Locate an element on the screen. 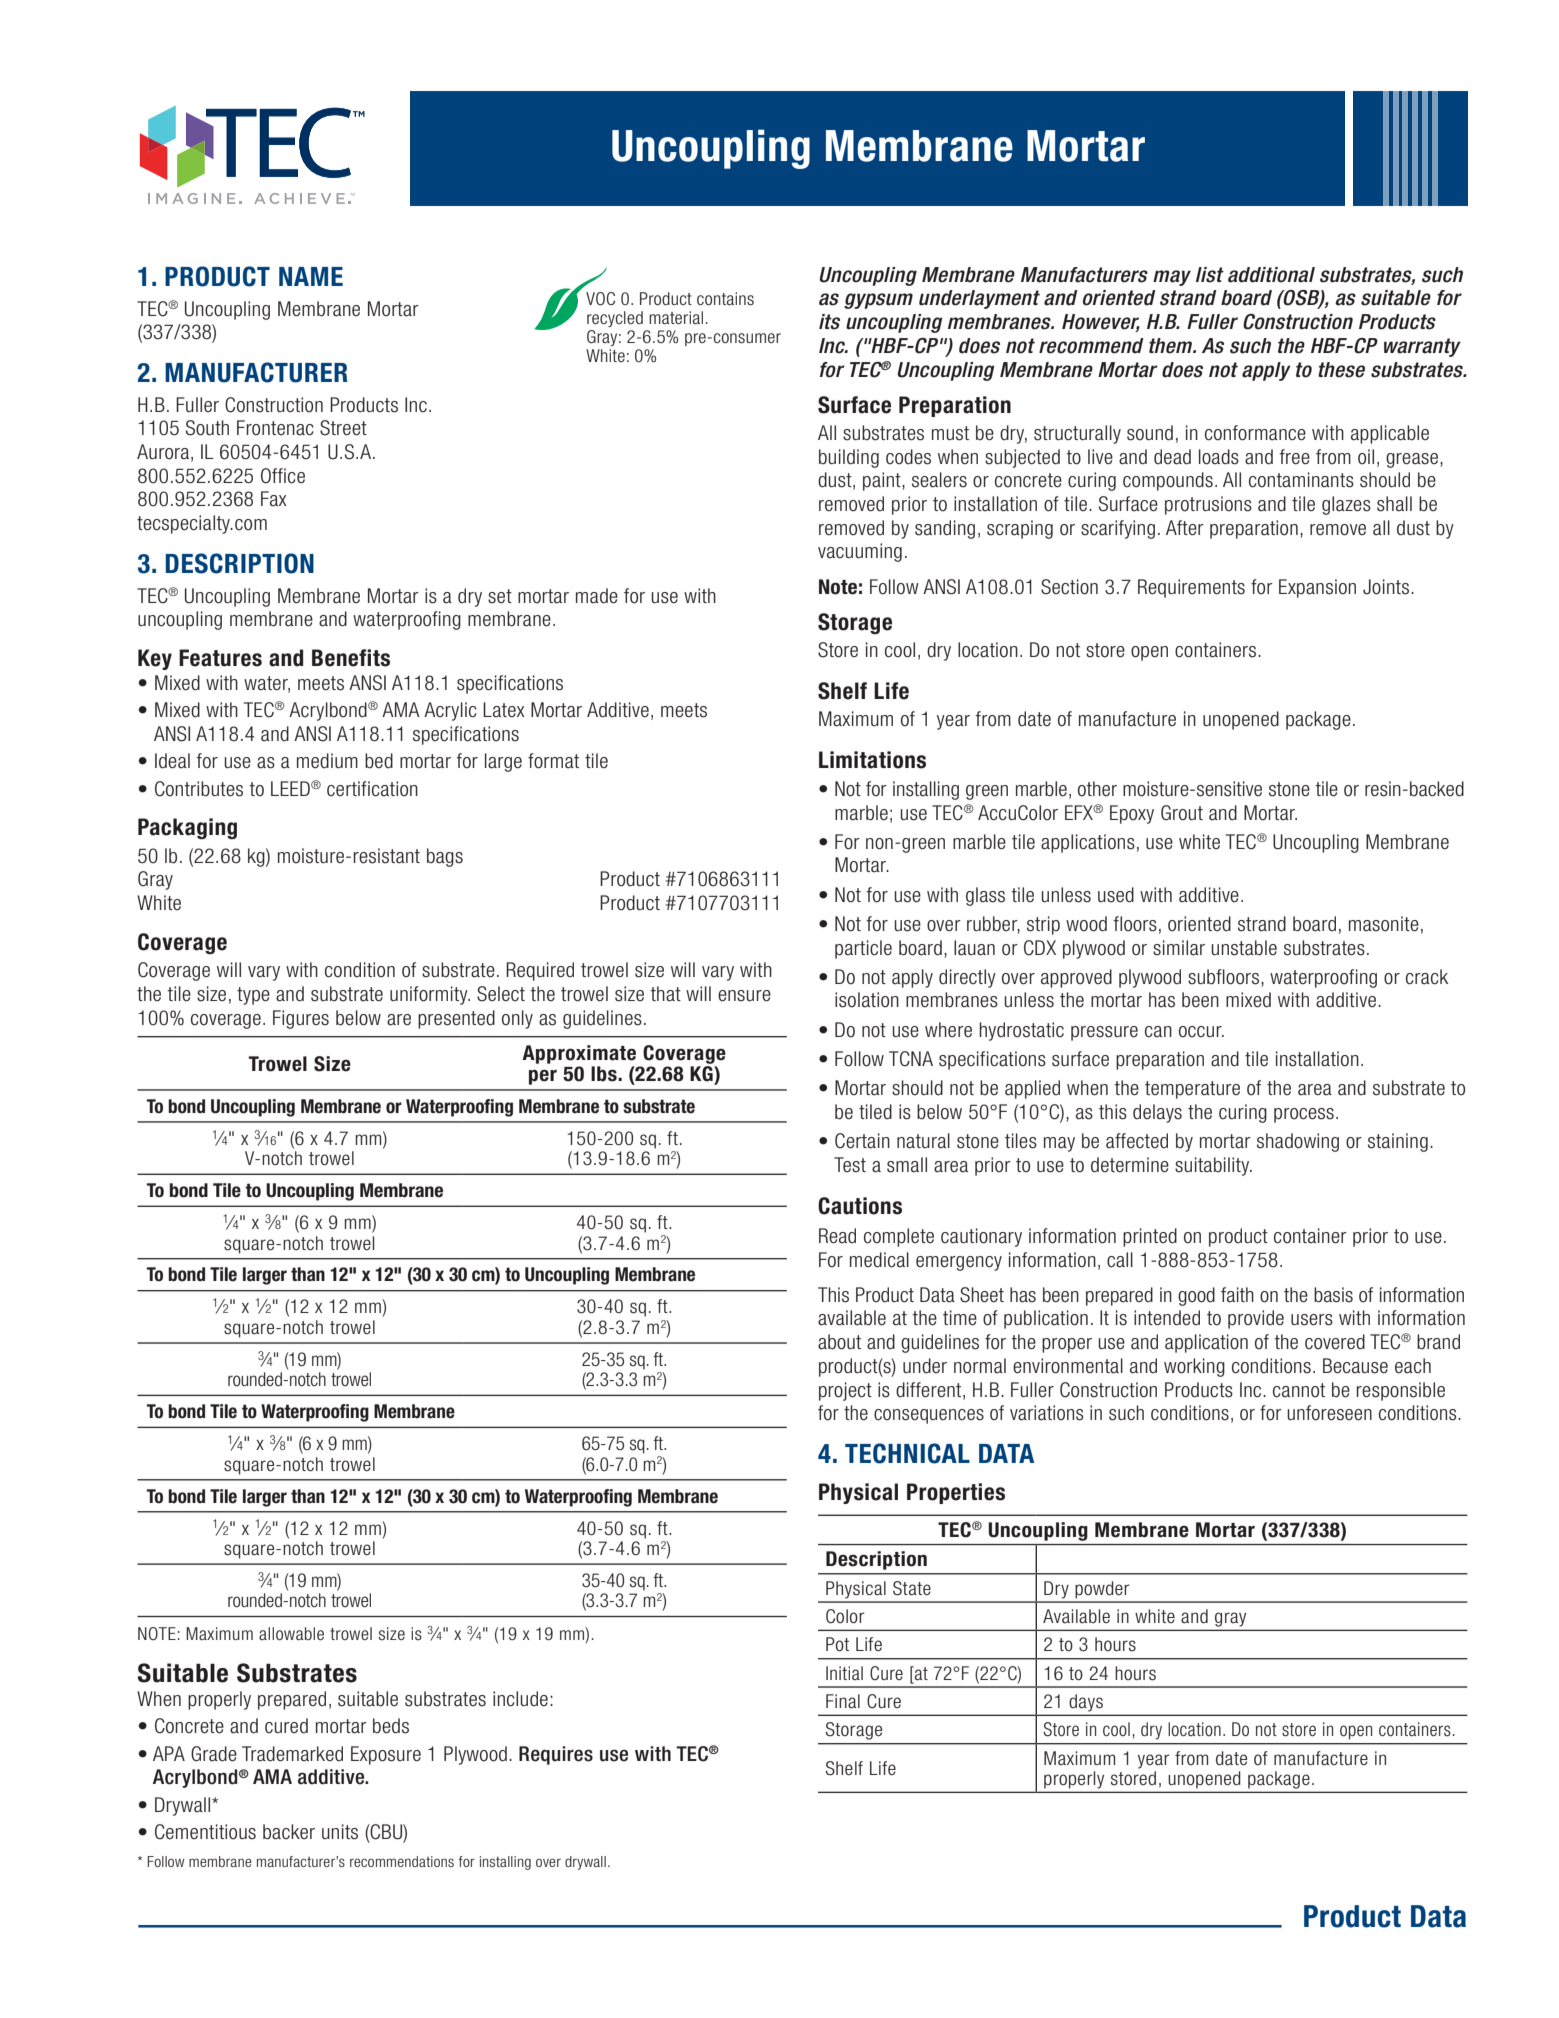 The height and width of the screenshot is (2018, 1559). unforeseen is located at coordinates (1329, 1413).
